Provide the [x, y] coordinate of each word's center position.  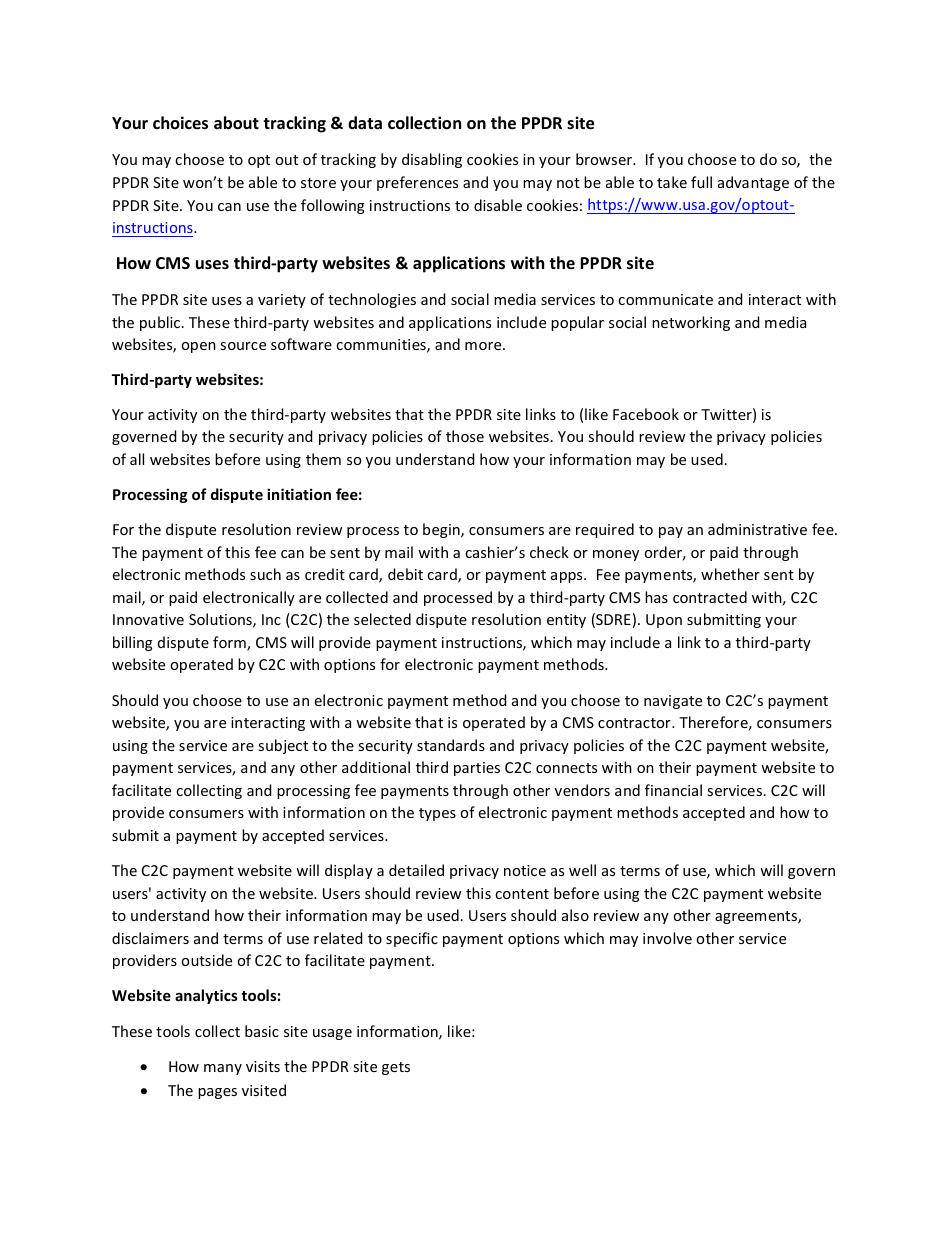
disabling [432, 160]
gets [396, 1068]
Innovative [148, 619]
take [672, 182]
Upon [664, 621]
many [223, 1069]
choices [180, 123]
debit [405, 574]
